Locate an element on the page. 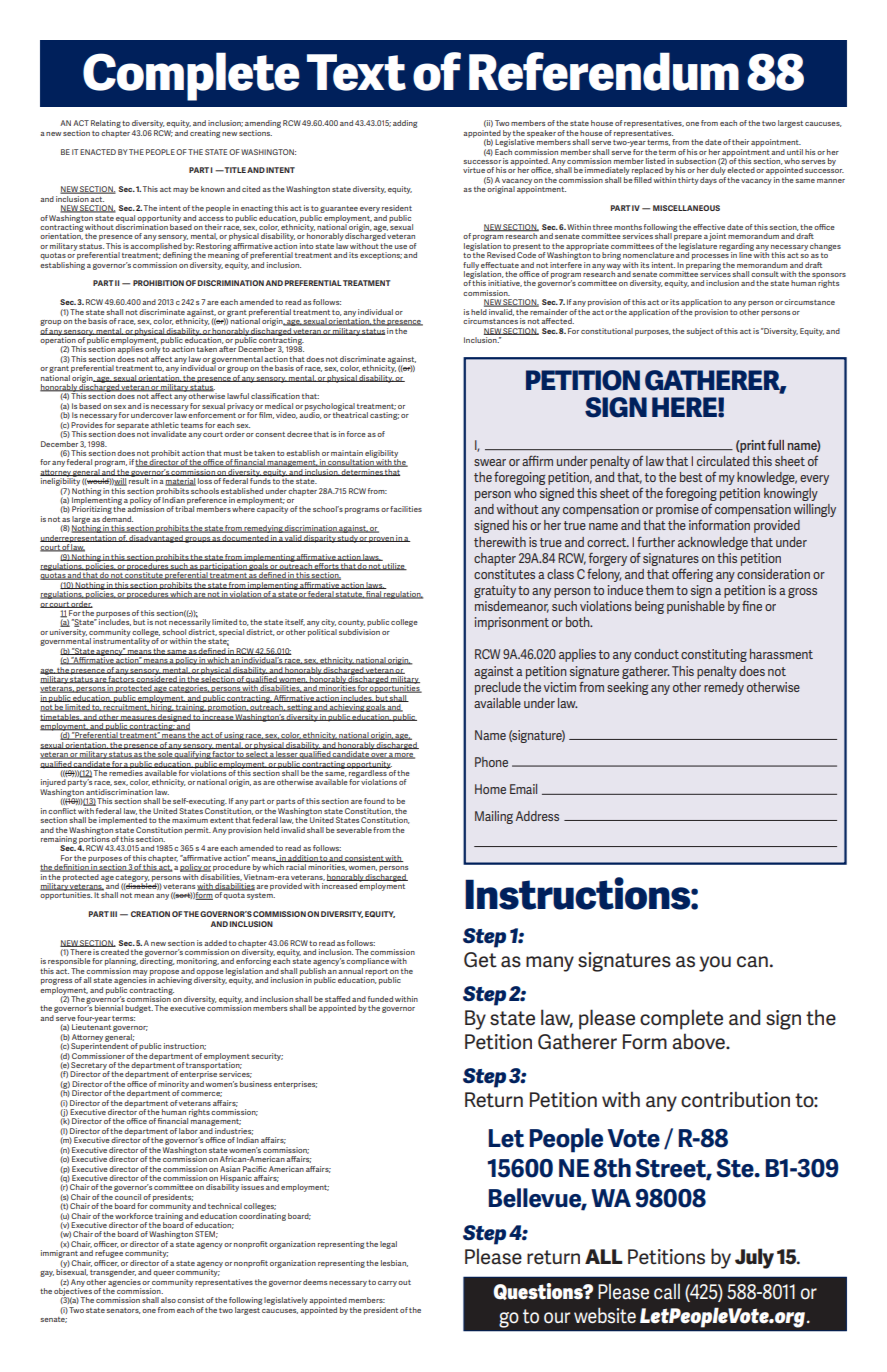 The width and height of the page is (887, 1372). preclude is located at coordinates (498, 688).
